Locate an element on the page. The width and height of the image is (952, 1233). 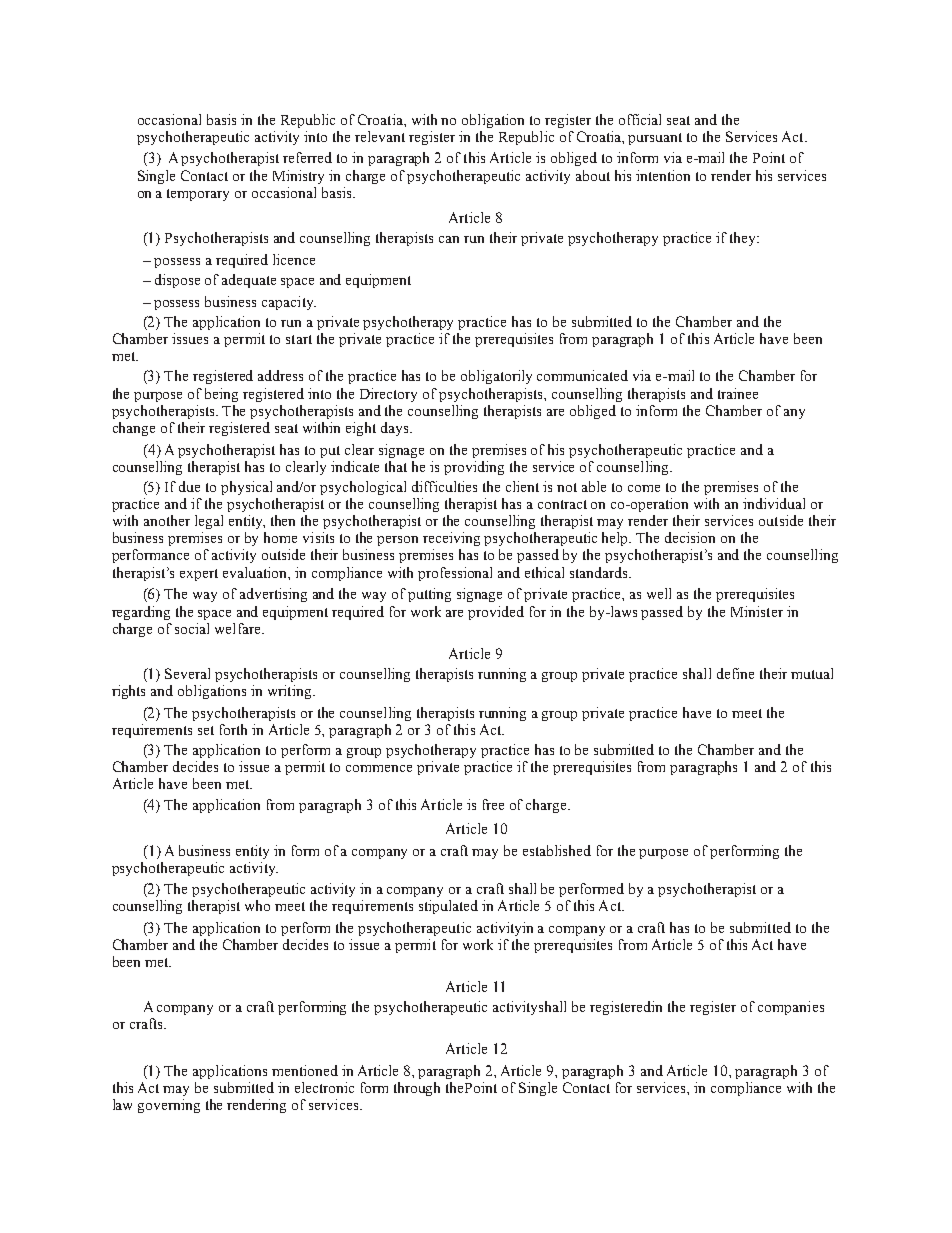
define is located at coordinates (735, 673).
